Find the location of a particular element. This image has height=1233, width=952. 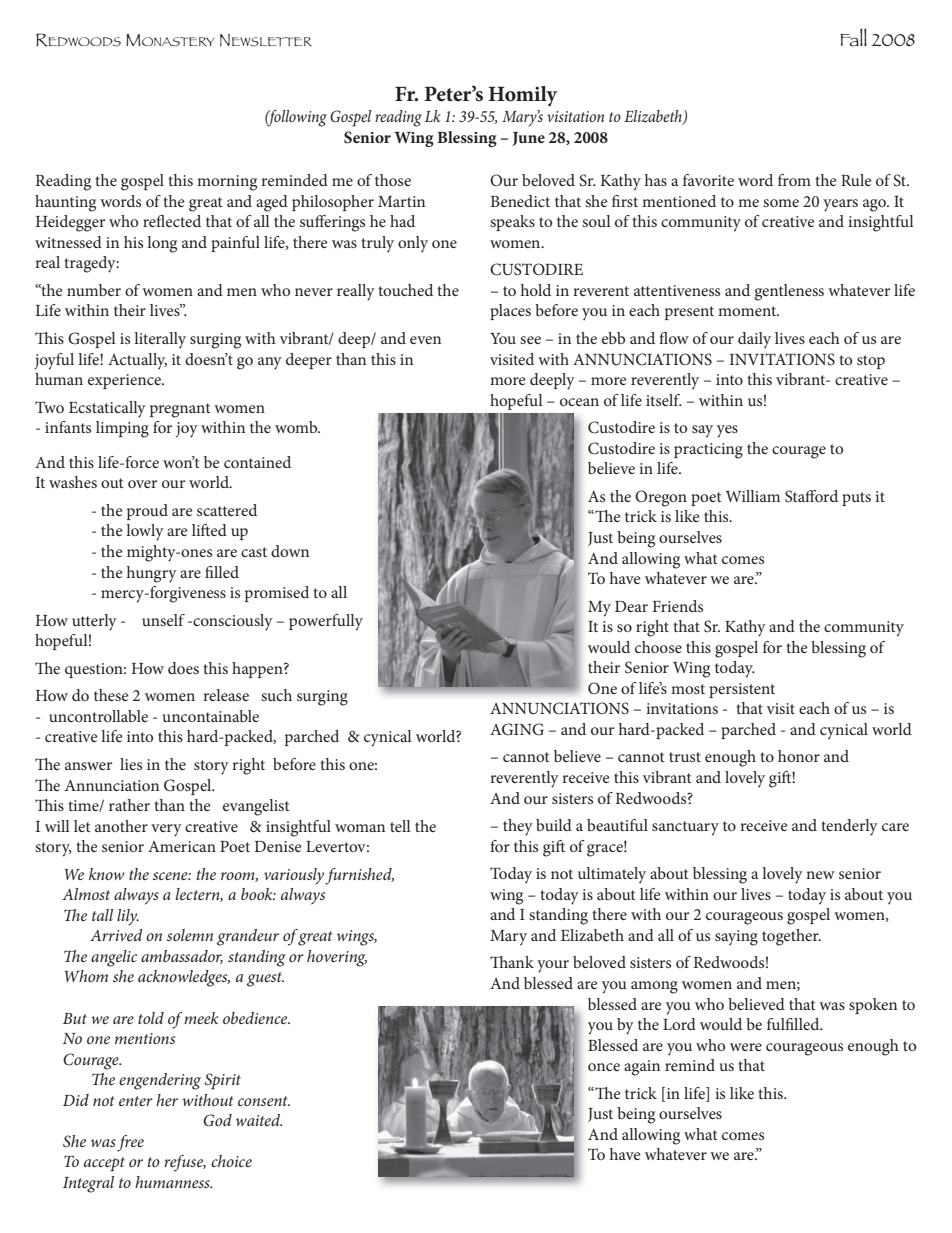

hungry is located at coordinates (152, 574).
